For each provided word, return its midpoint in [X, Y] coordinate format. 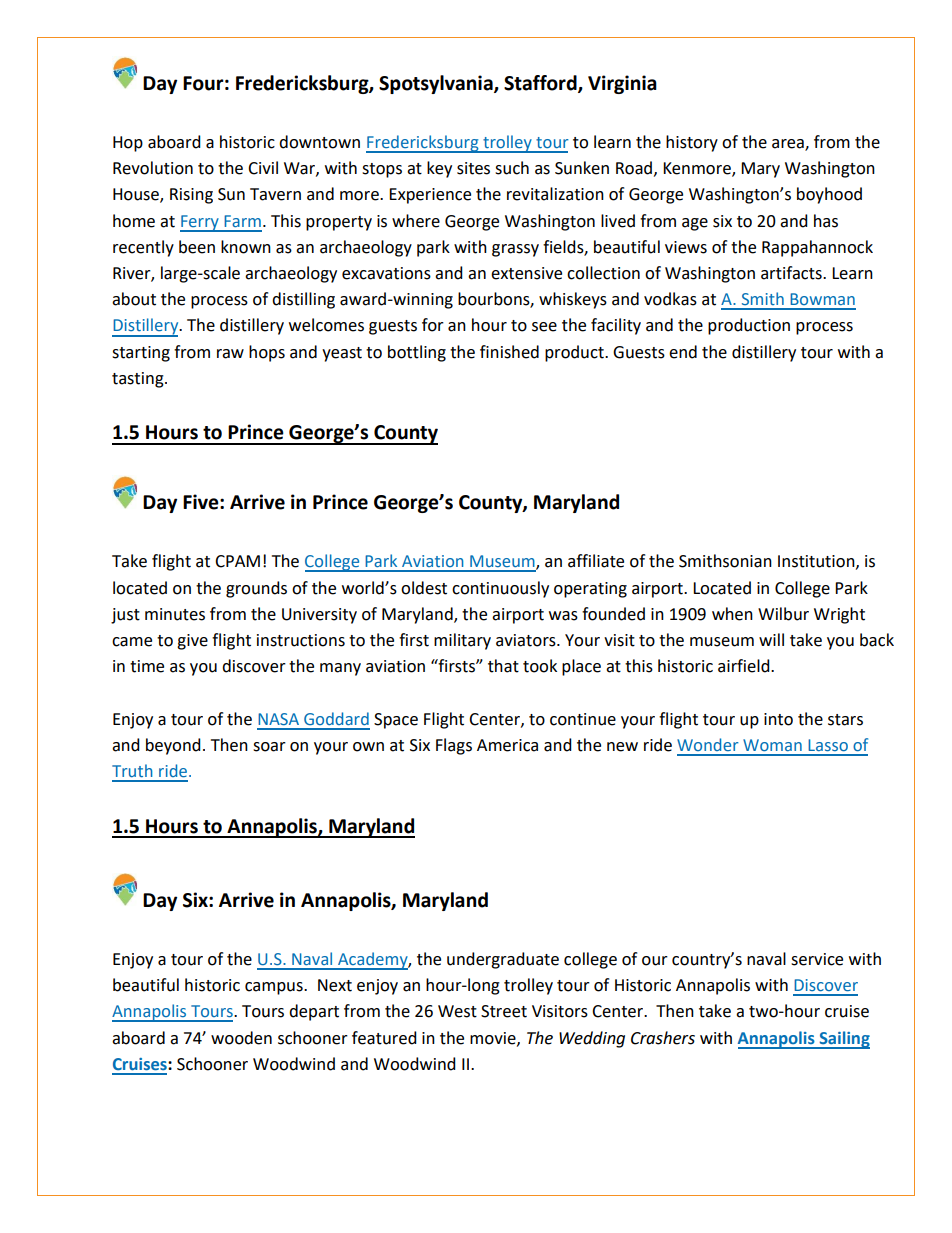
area [789, 144]
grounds [256, 589]
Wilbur [783, 614]
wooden [241, 1038]
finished [509, 352]
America [507, 745]
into [778, 719]
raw [230, 354]
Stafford [541, 83]
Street [504, 1011]
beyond [173, 746]
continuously [500, 589]
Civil [263, 168]
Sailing [843, 1040]
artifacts [792, 273]
